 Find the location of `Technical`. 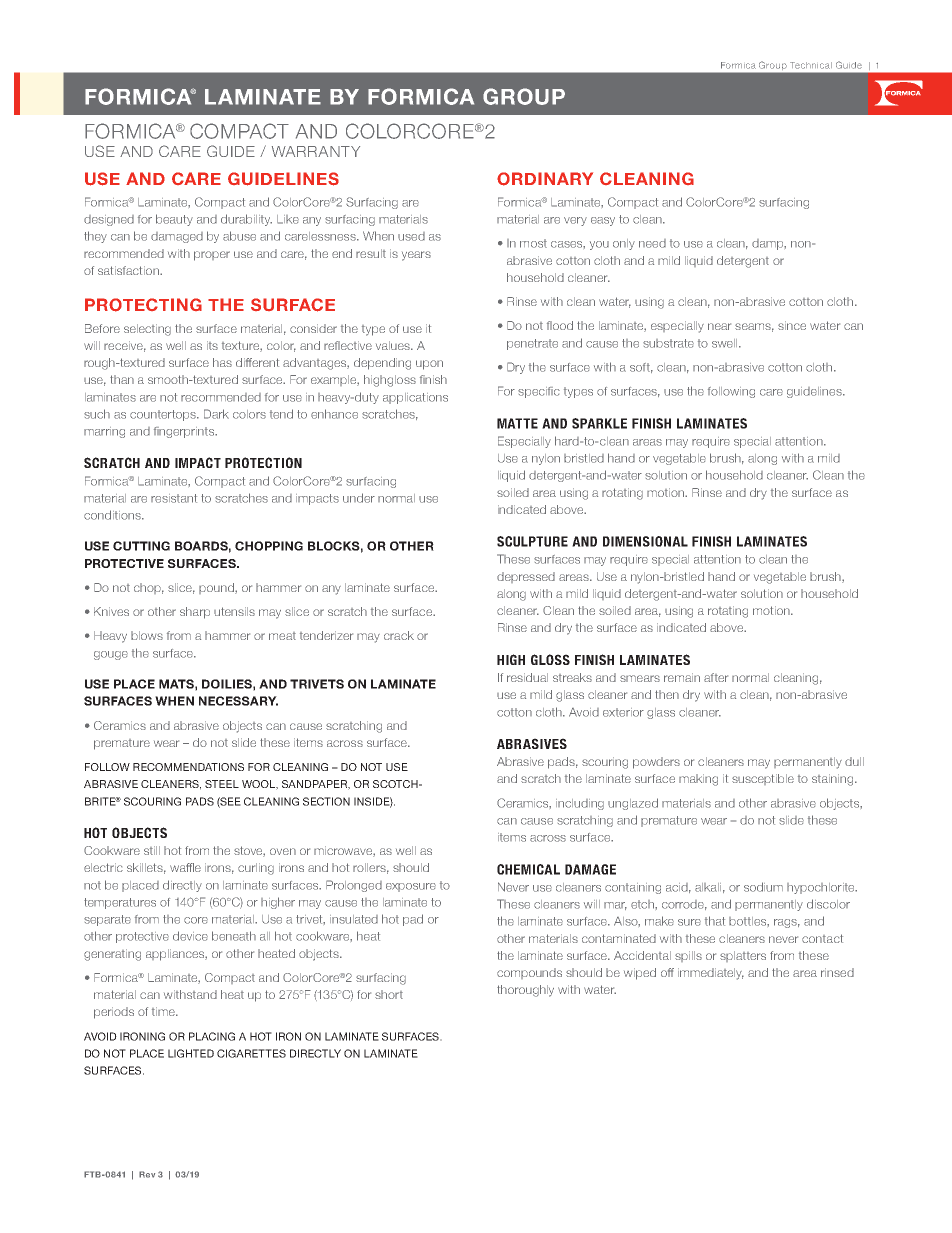

Technical is located at coordinates (811, 65).
